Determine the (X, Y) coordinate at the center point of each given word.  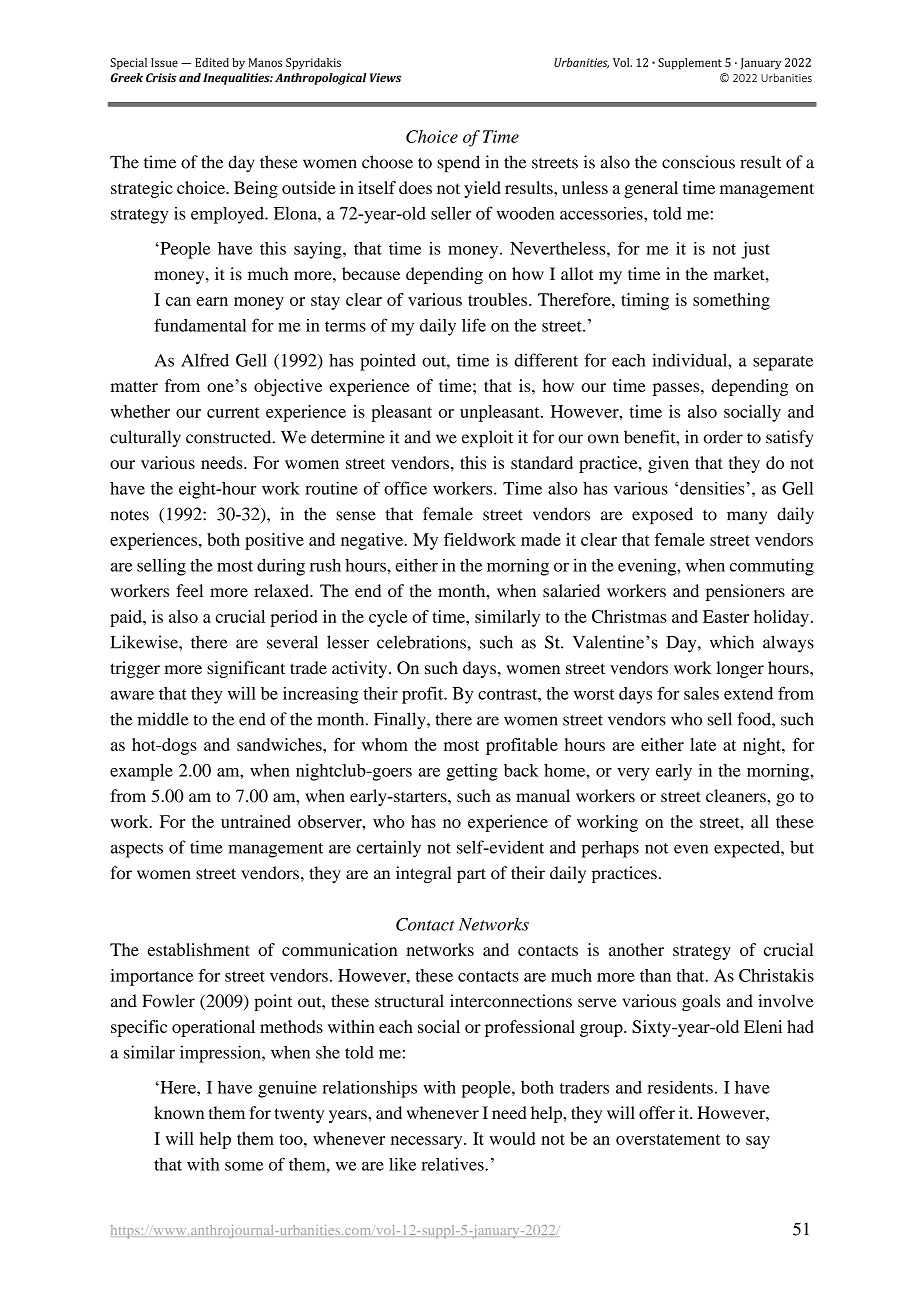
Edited (212, 62)
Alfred (205, 360)
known (179, 1112)
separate (783, 363)
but (802, 847)
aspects (137, 850)
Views (385, 77)
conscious (698, 162)
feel (189, 590)
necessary (428, 1142)
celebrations (422, 642)
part (471, 875)
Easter (726, 616)
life (474, 325)
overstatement (668, 1139)
